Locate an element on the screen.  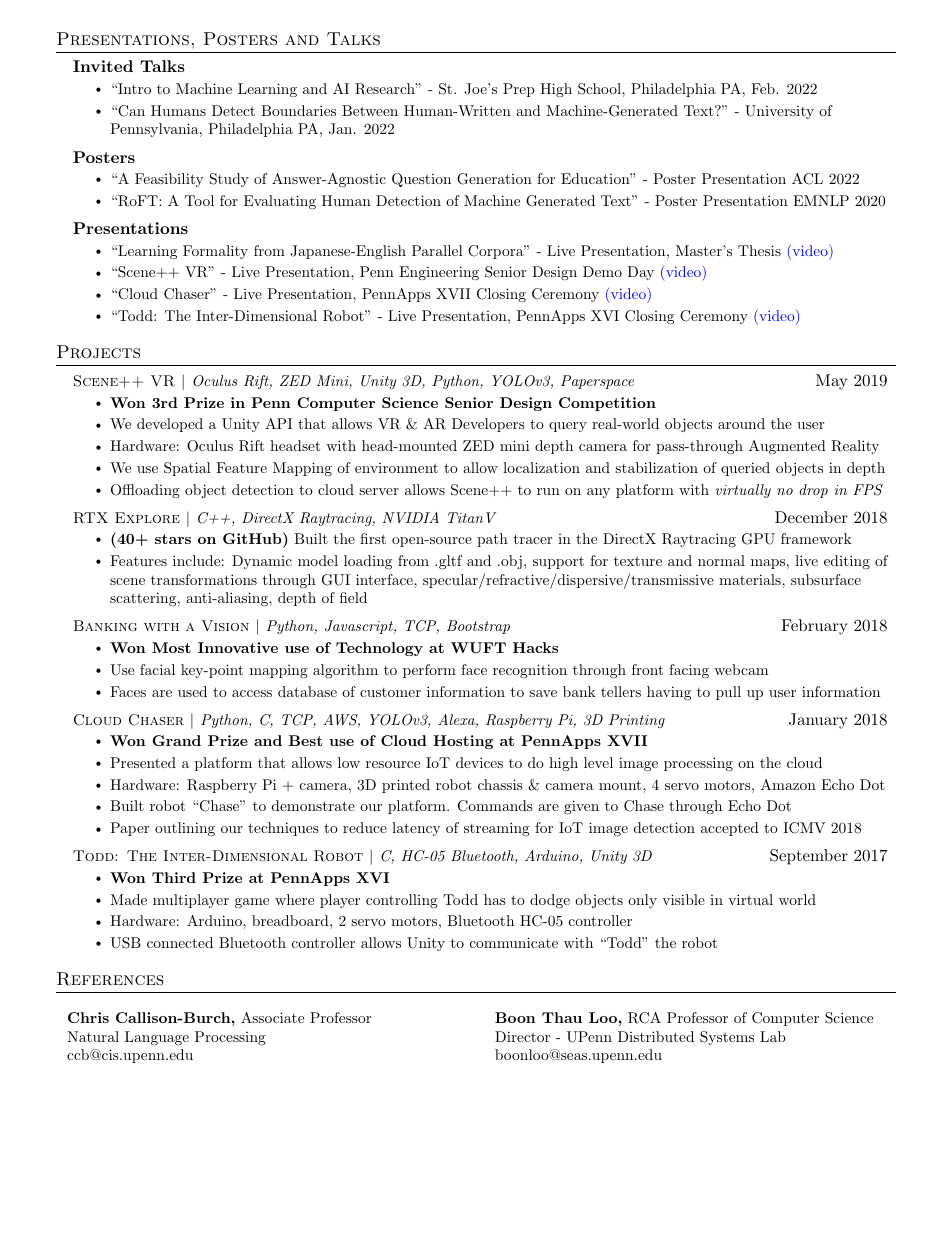
Presented is located at coordinates (143, 762).
